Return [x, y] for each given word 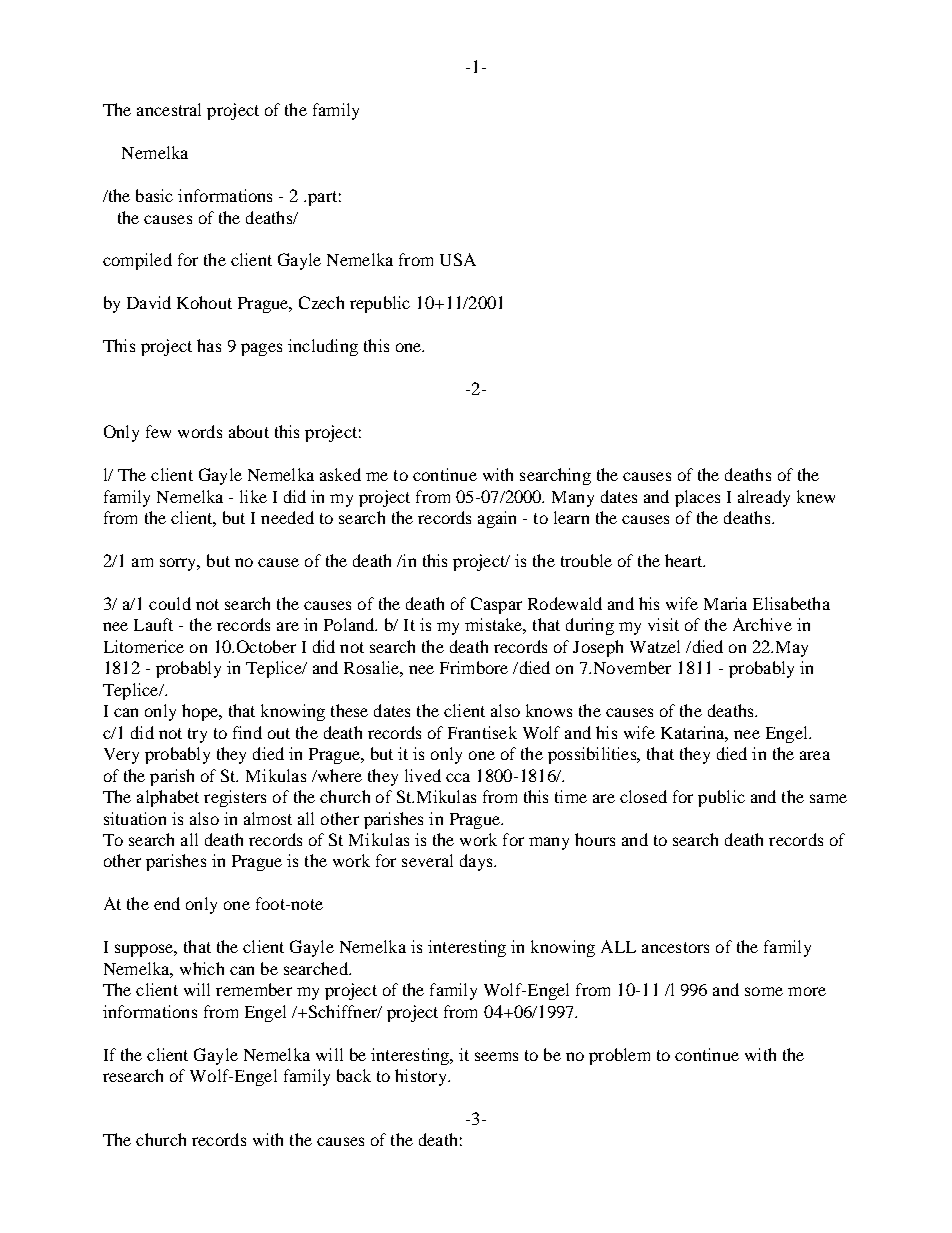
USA [458, 259]
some [764, 991]
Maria [725, 603]
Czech [321, 302]
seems [496, 1056]
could [170, 603]
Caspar [496, 605]
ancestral [169, 109]
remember [254, 989]
